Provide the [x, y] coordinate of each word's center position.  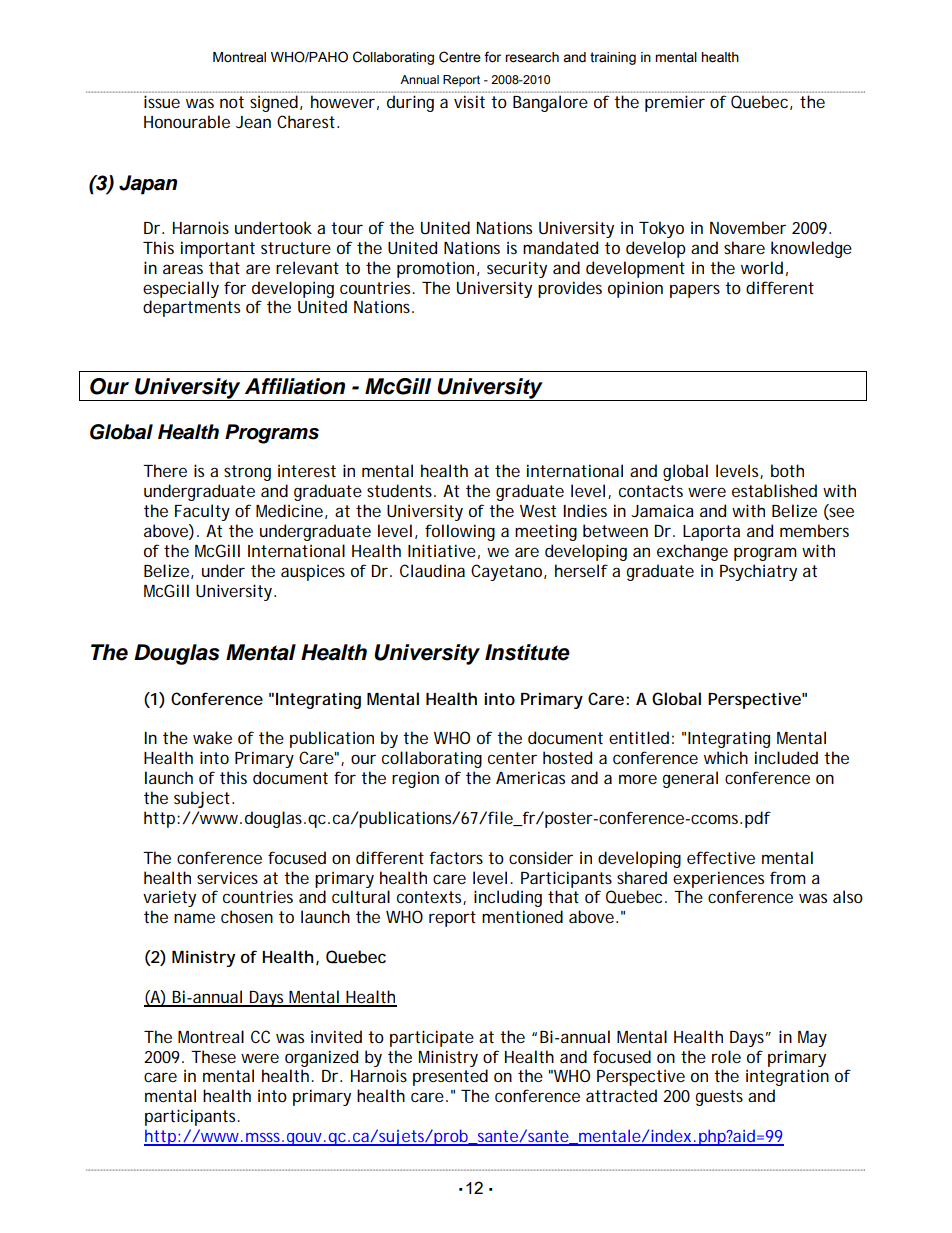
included [786, 757]
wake [212, 737]
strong [247, 473]
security [517, 269]
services [227, 877]
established [774, 490]
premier [675, 103]
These [213, 1056]
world [762, 267]
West [538, 511]
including [508, 898]
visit [469, 102]
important [218, 249]
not [232, 102]
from [788, 877]
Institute [527, 652]
